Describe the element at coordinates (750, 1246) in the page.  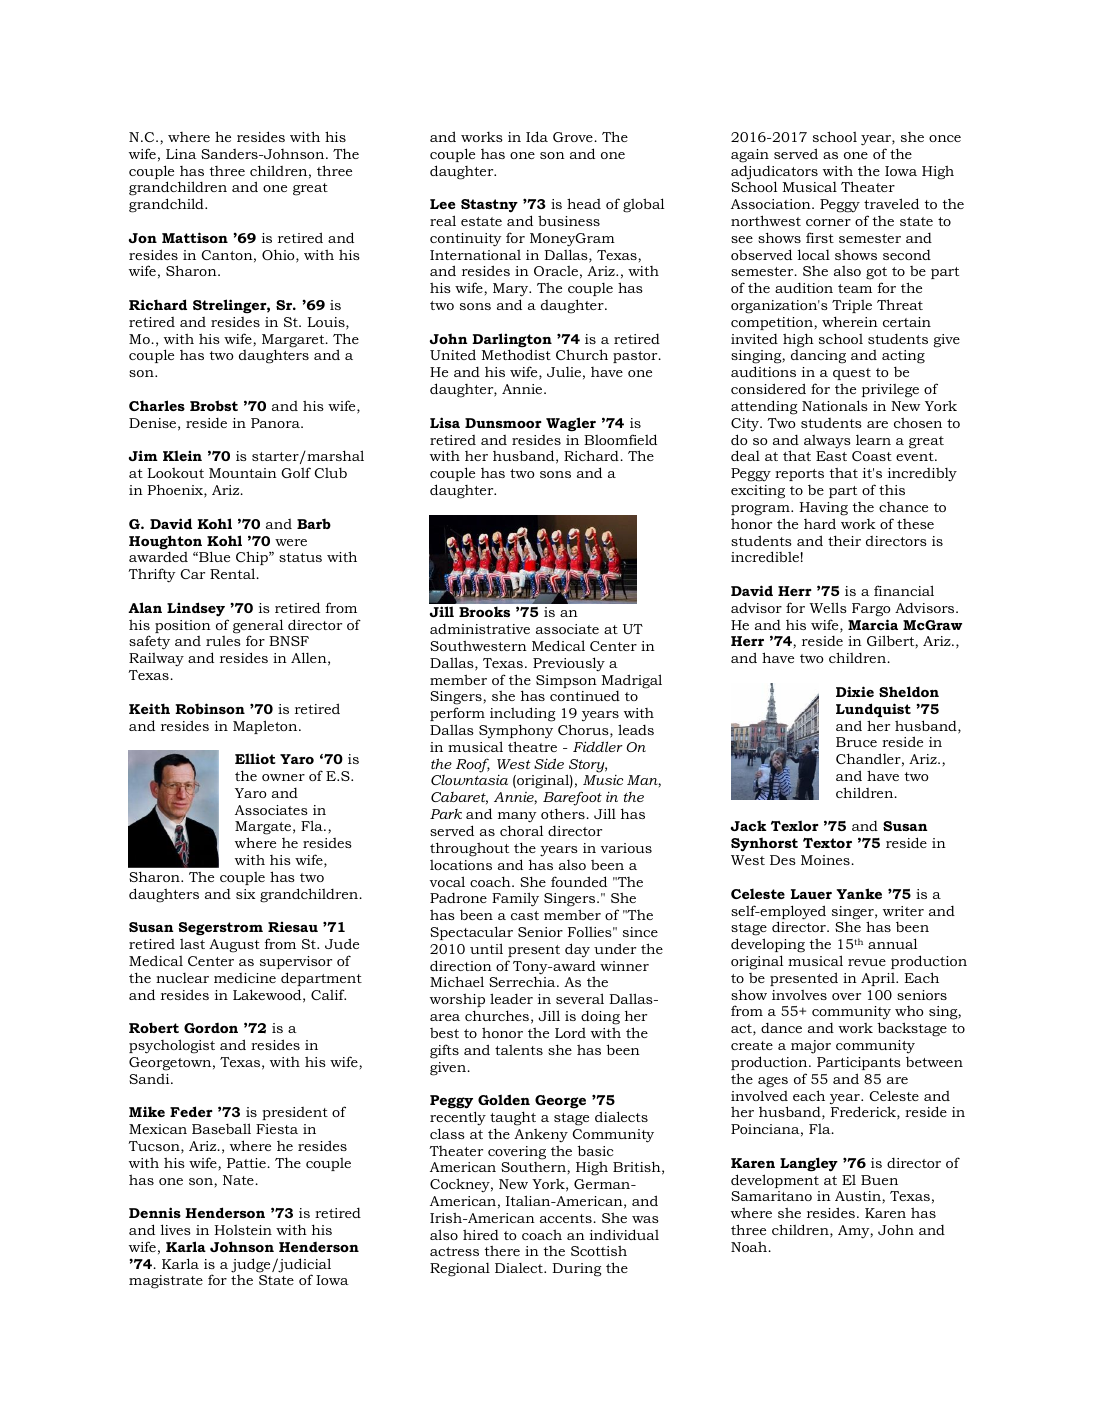
I see `Noah` at that location.
